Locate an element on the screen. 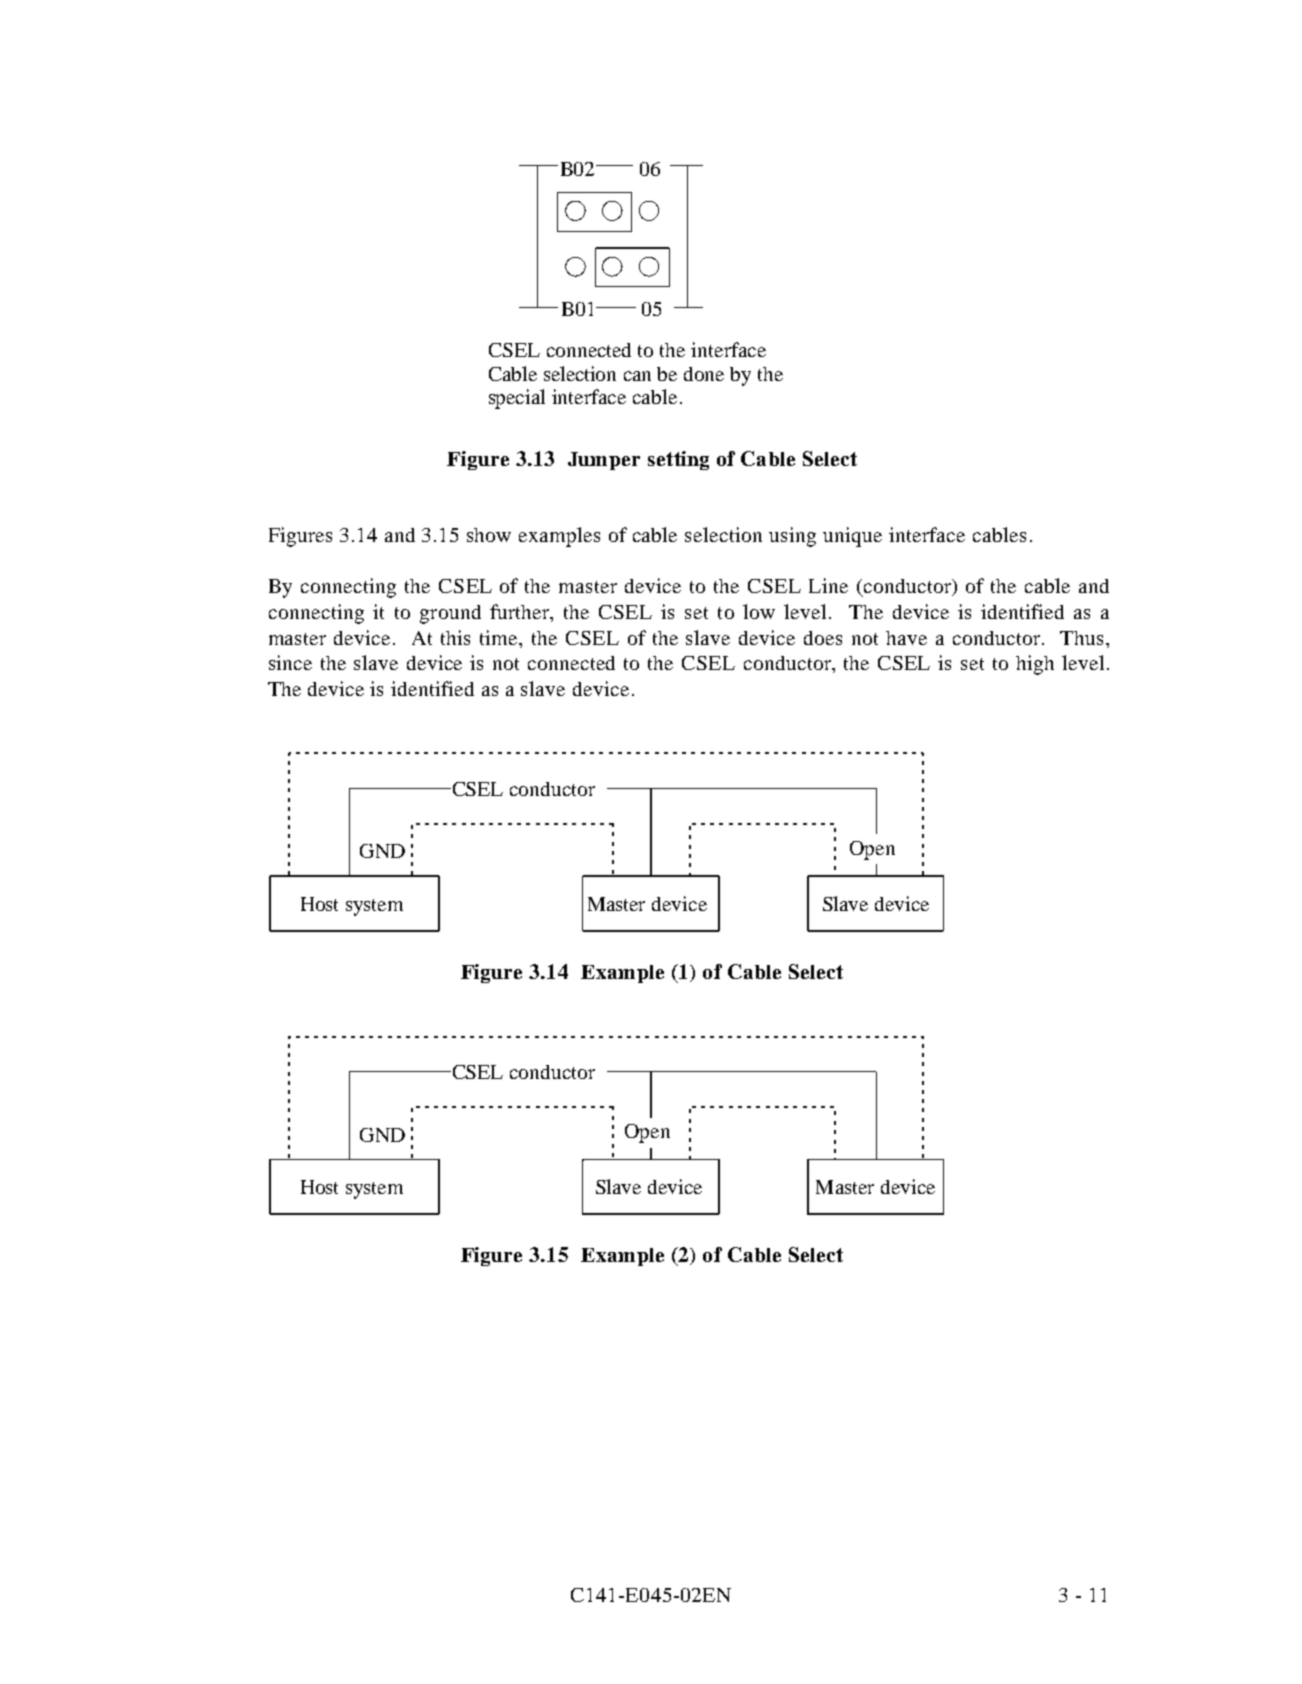 The width and height of the screenshot is (1302, 1684). since is located at coordinates (290, 662).
